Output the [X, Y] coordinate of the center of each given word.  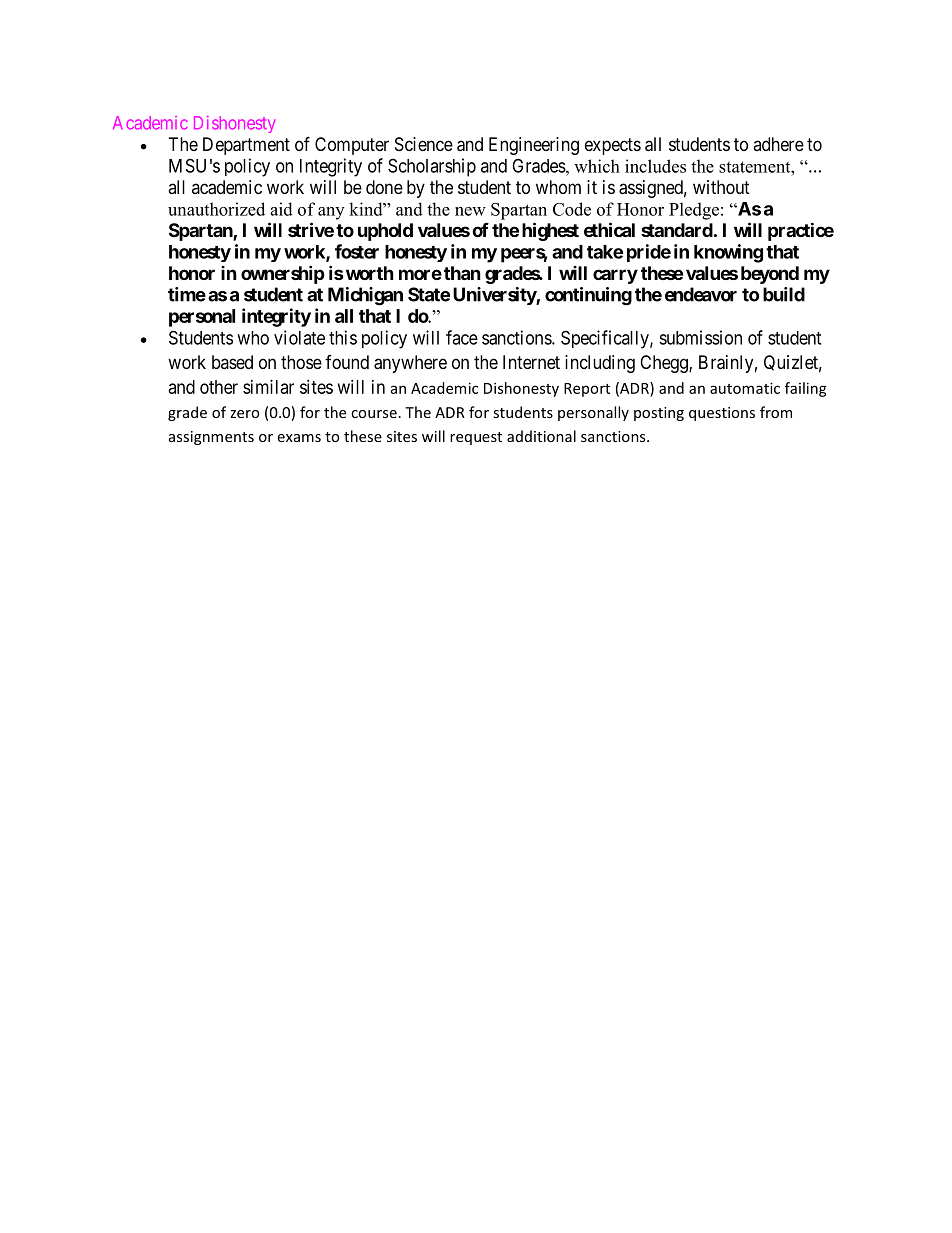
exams [299, 438]
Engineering [534, 146]
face [462, 337]
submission [700, 337]
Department [246, 146]
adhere [778, 144]
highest [550, 231]
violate [299, 337]
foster [357, 251]
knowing [728, 253]
